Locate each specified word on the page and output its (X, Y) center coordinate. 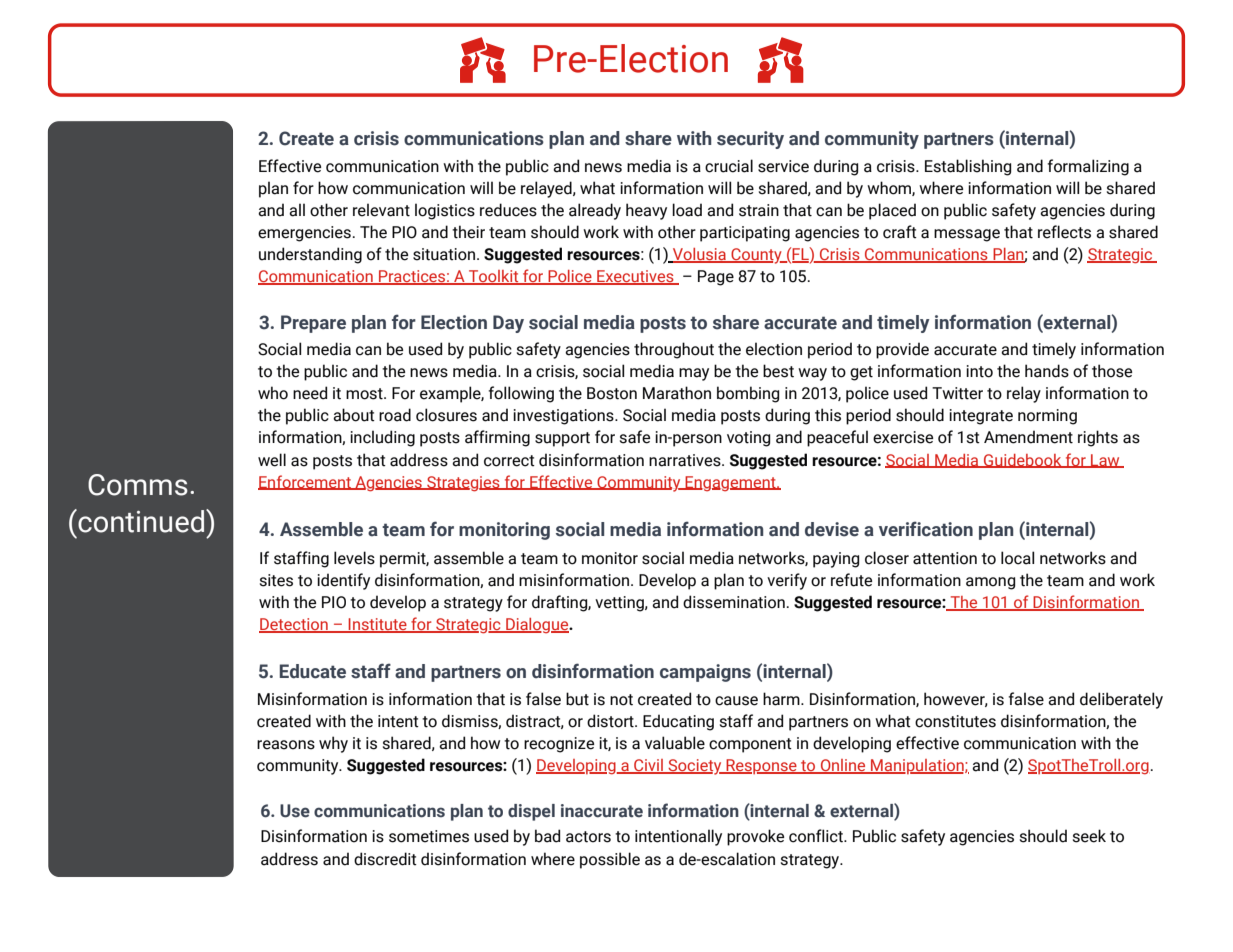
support (562, 439)
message (967, 235)
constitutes (955, 721)
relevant (381, 210)
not (621, 700)
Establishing (968, 167)
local (1017, 558)
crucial (729, 166)
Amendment (1028, 437)
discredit (385, 859)
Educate (313, 671)
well (272, 460)
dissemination (734, 602)
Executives (635, 277)
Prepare (313, 324)
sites (276, 580)
